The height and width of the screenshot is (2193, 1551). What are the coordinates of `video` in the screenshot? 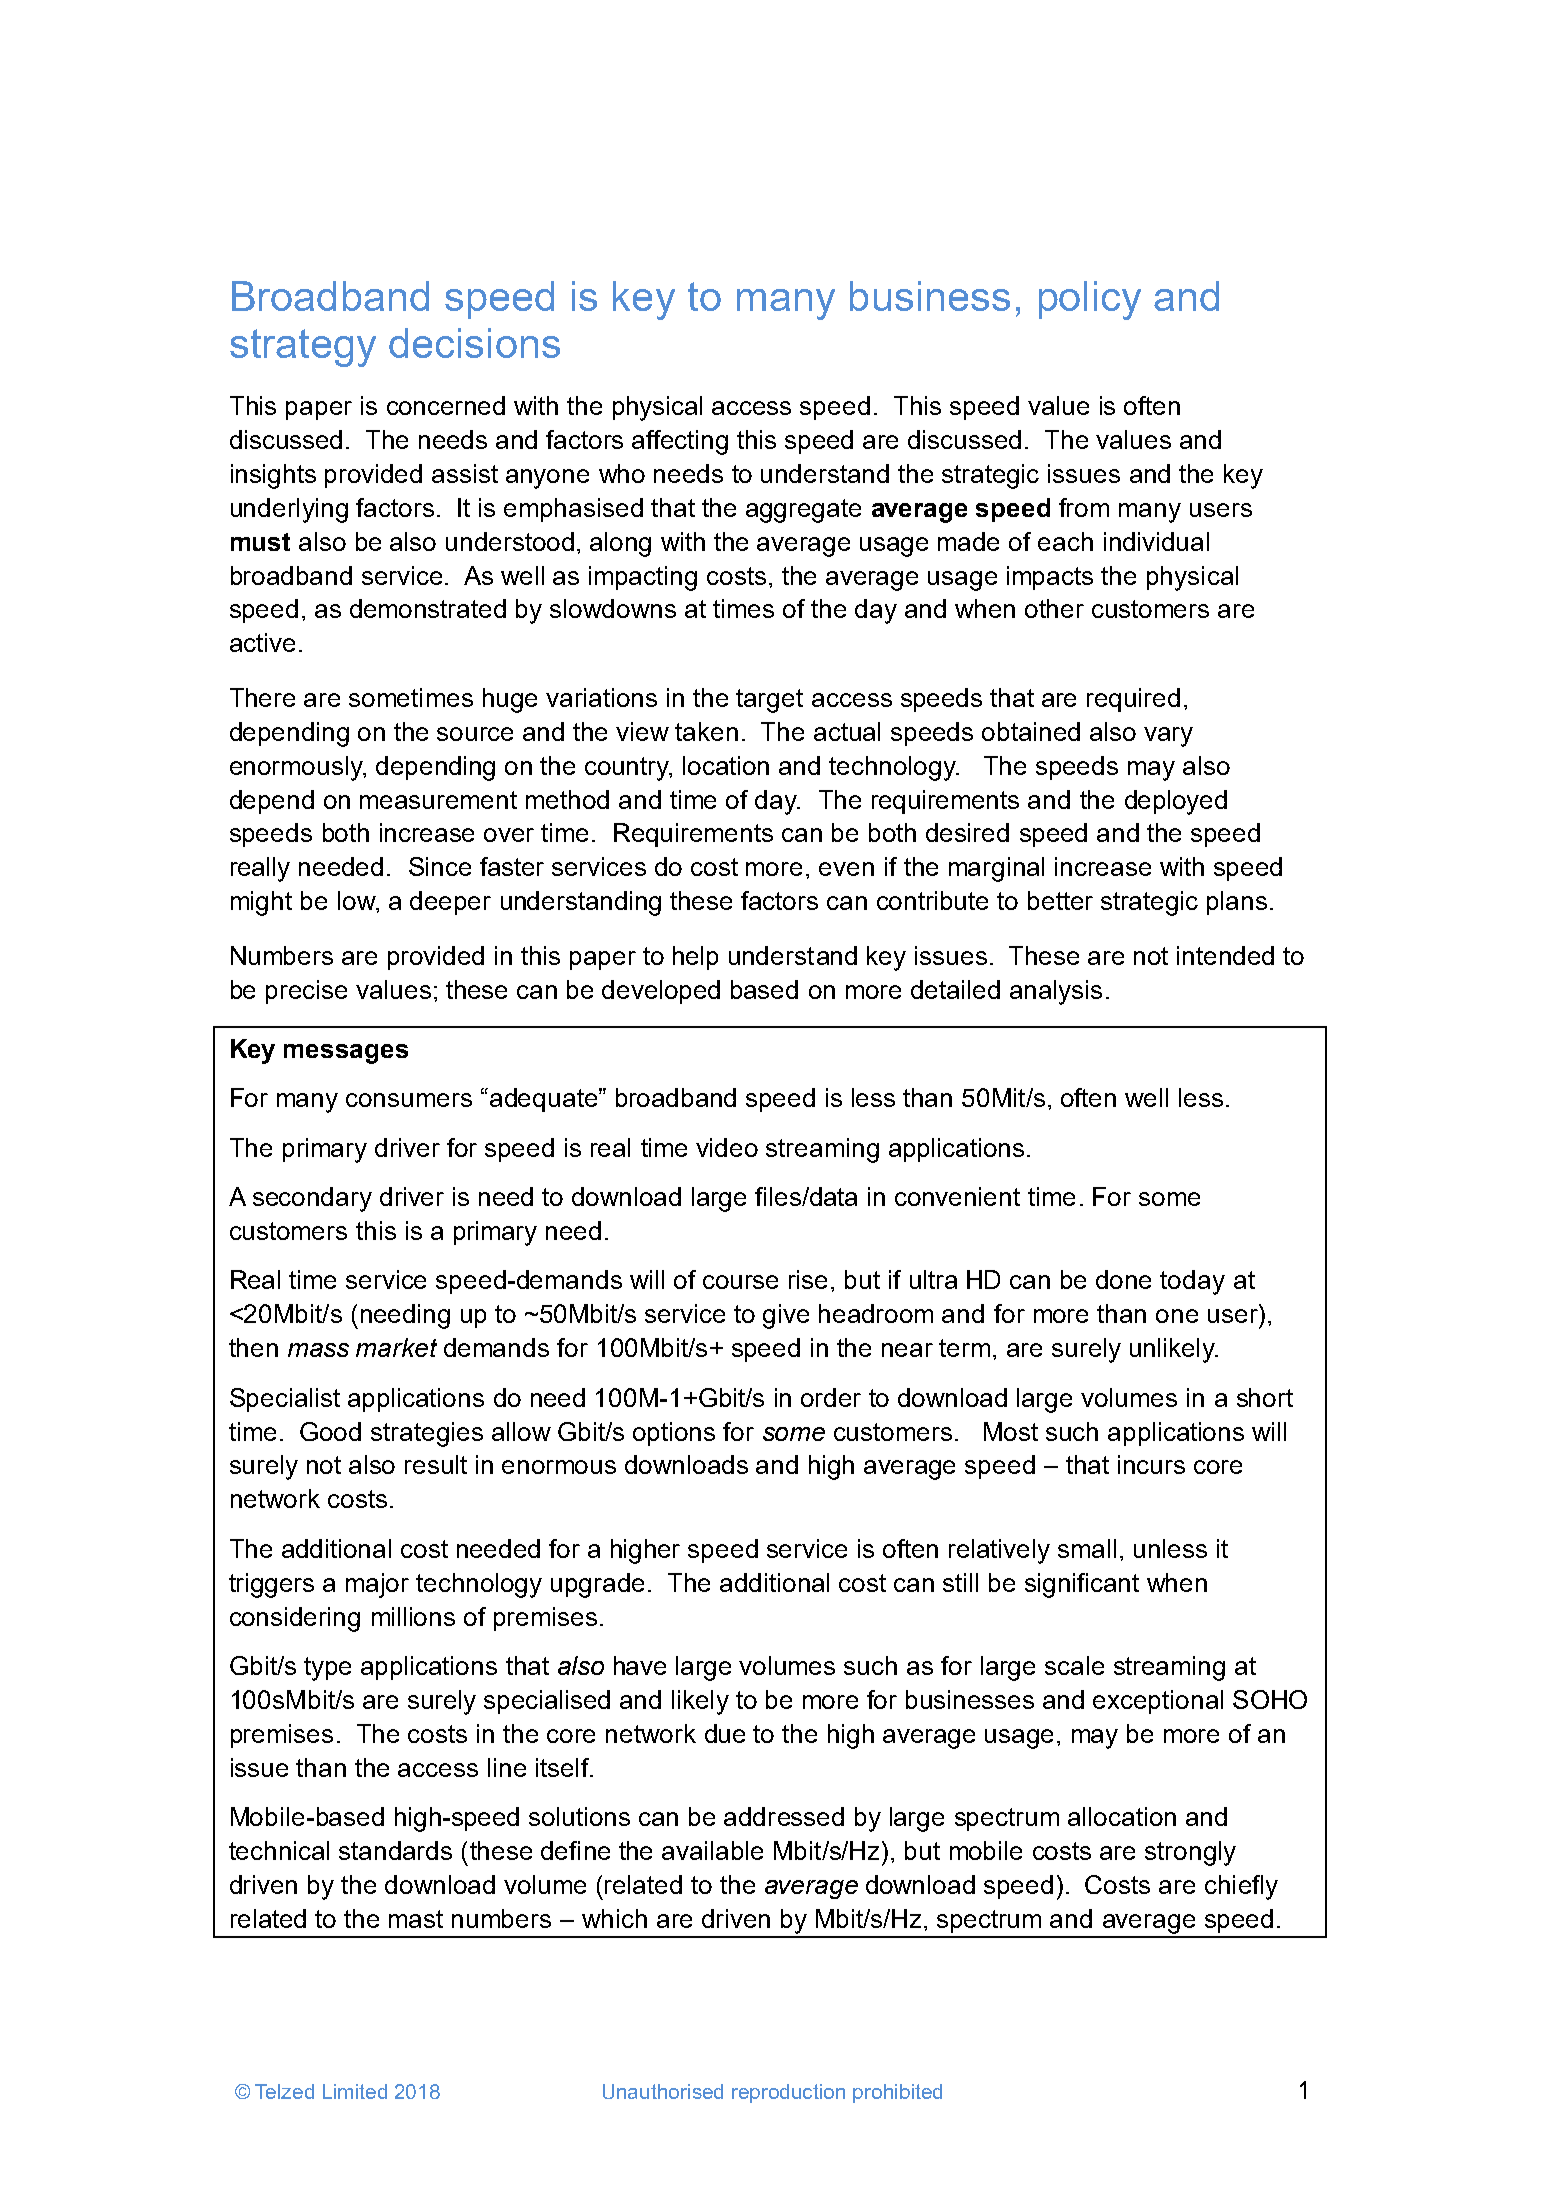 It's located at (727, 1147).
